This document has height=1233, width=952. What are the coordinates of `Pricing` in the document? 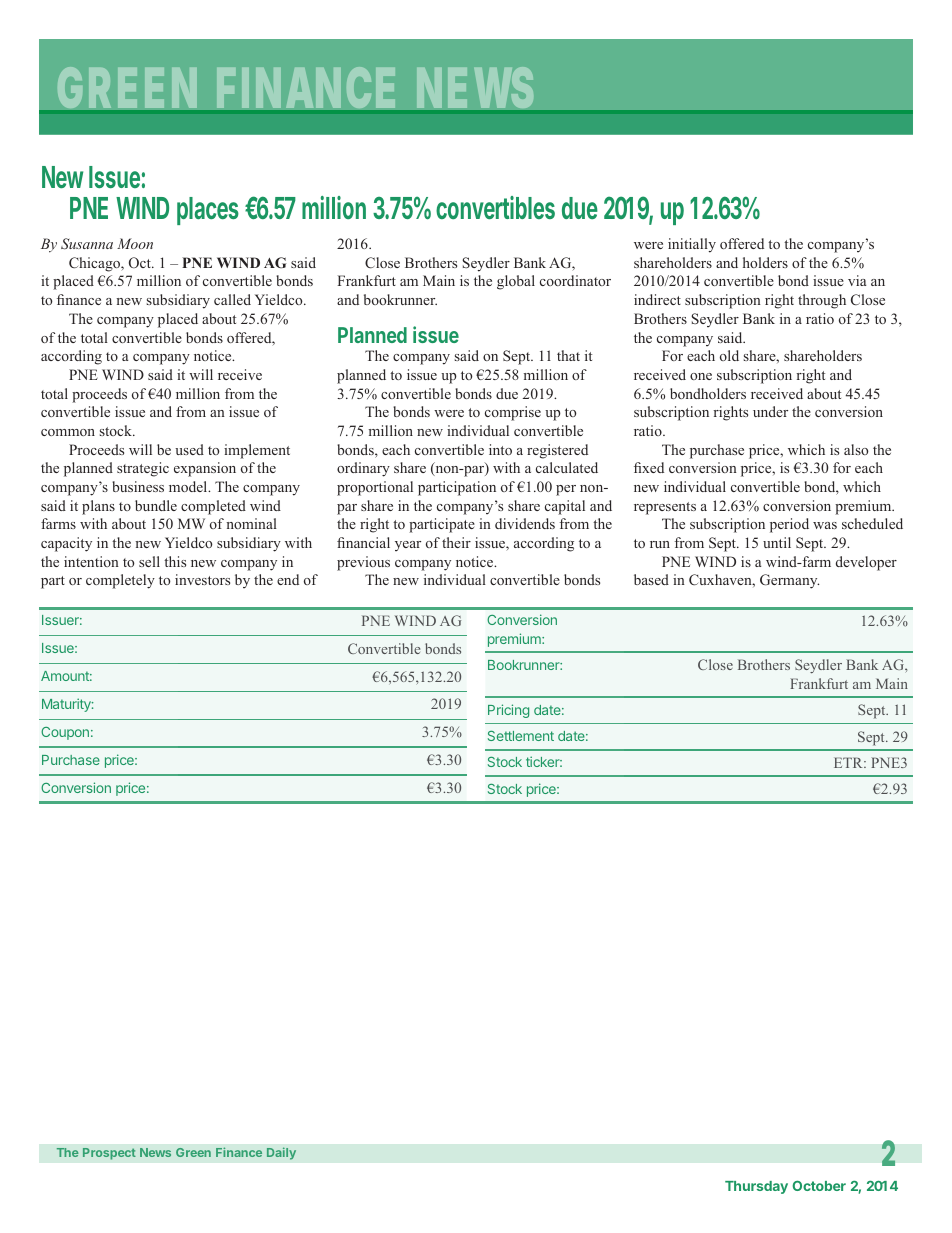 It's located at (508, 711).
